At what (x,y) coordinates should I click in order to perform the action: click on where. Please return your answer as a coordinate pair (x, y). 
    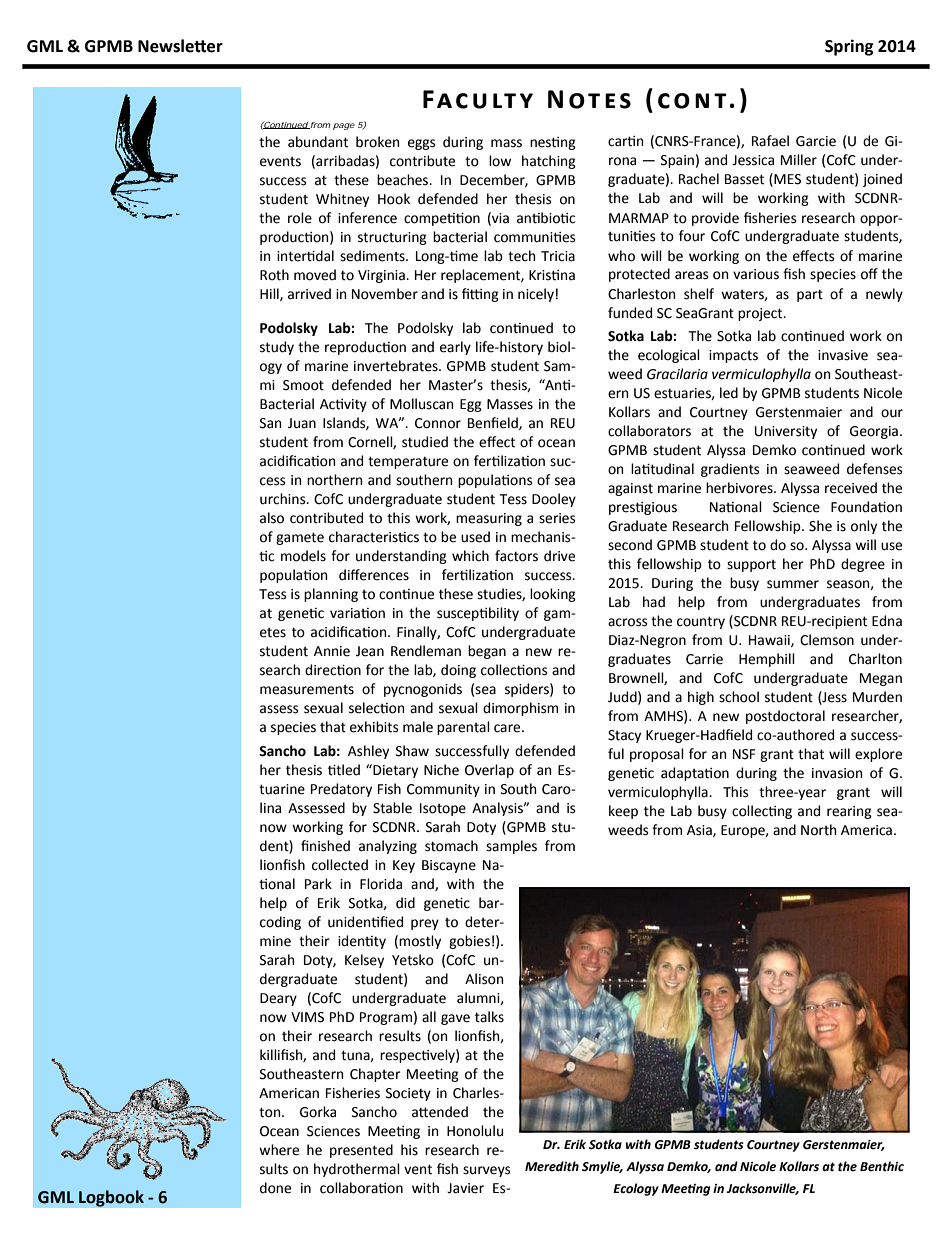
    Looking at the image, I should click on (279, 1150).
